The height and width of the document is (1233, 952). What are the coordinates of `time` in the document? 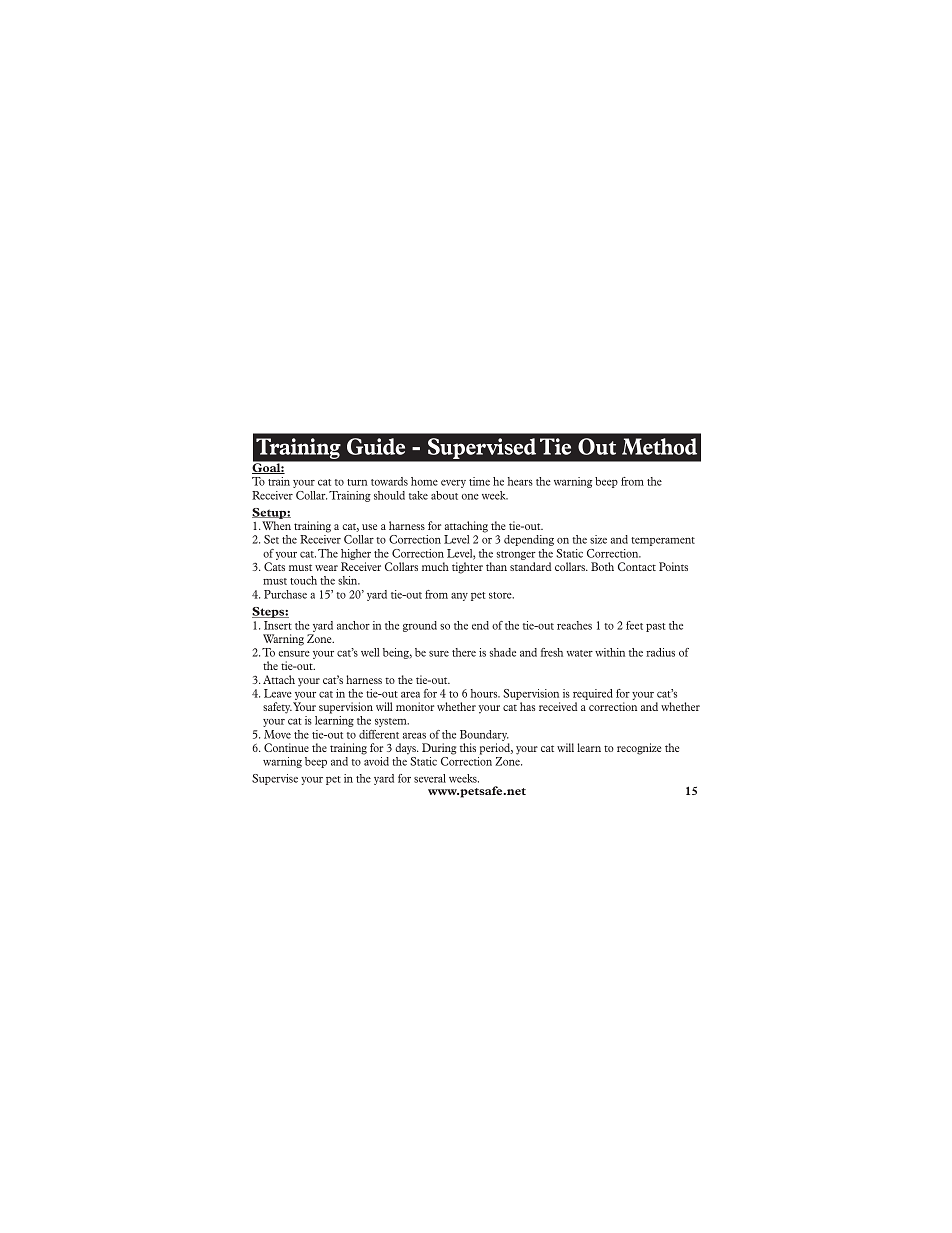 It's located at (479, 481).
